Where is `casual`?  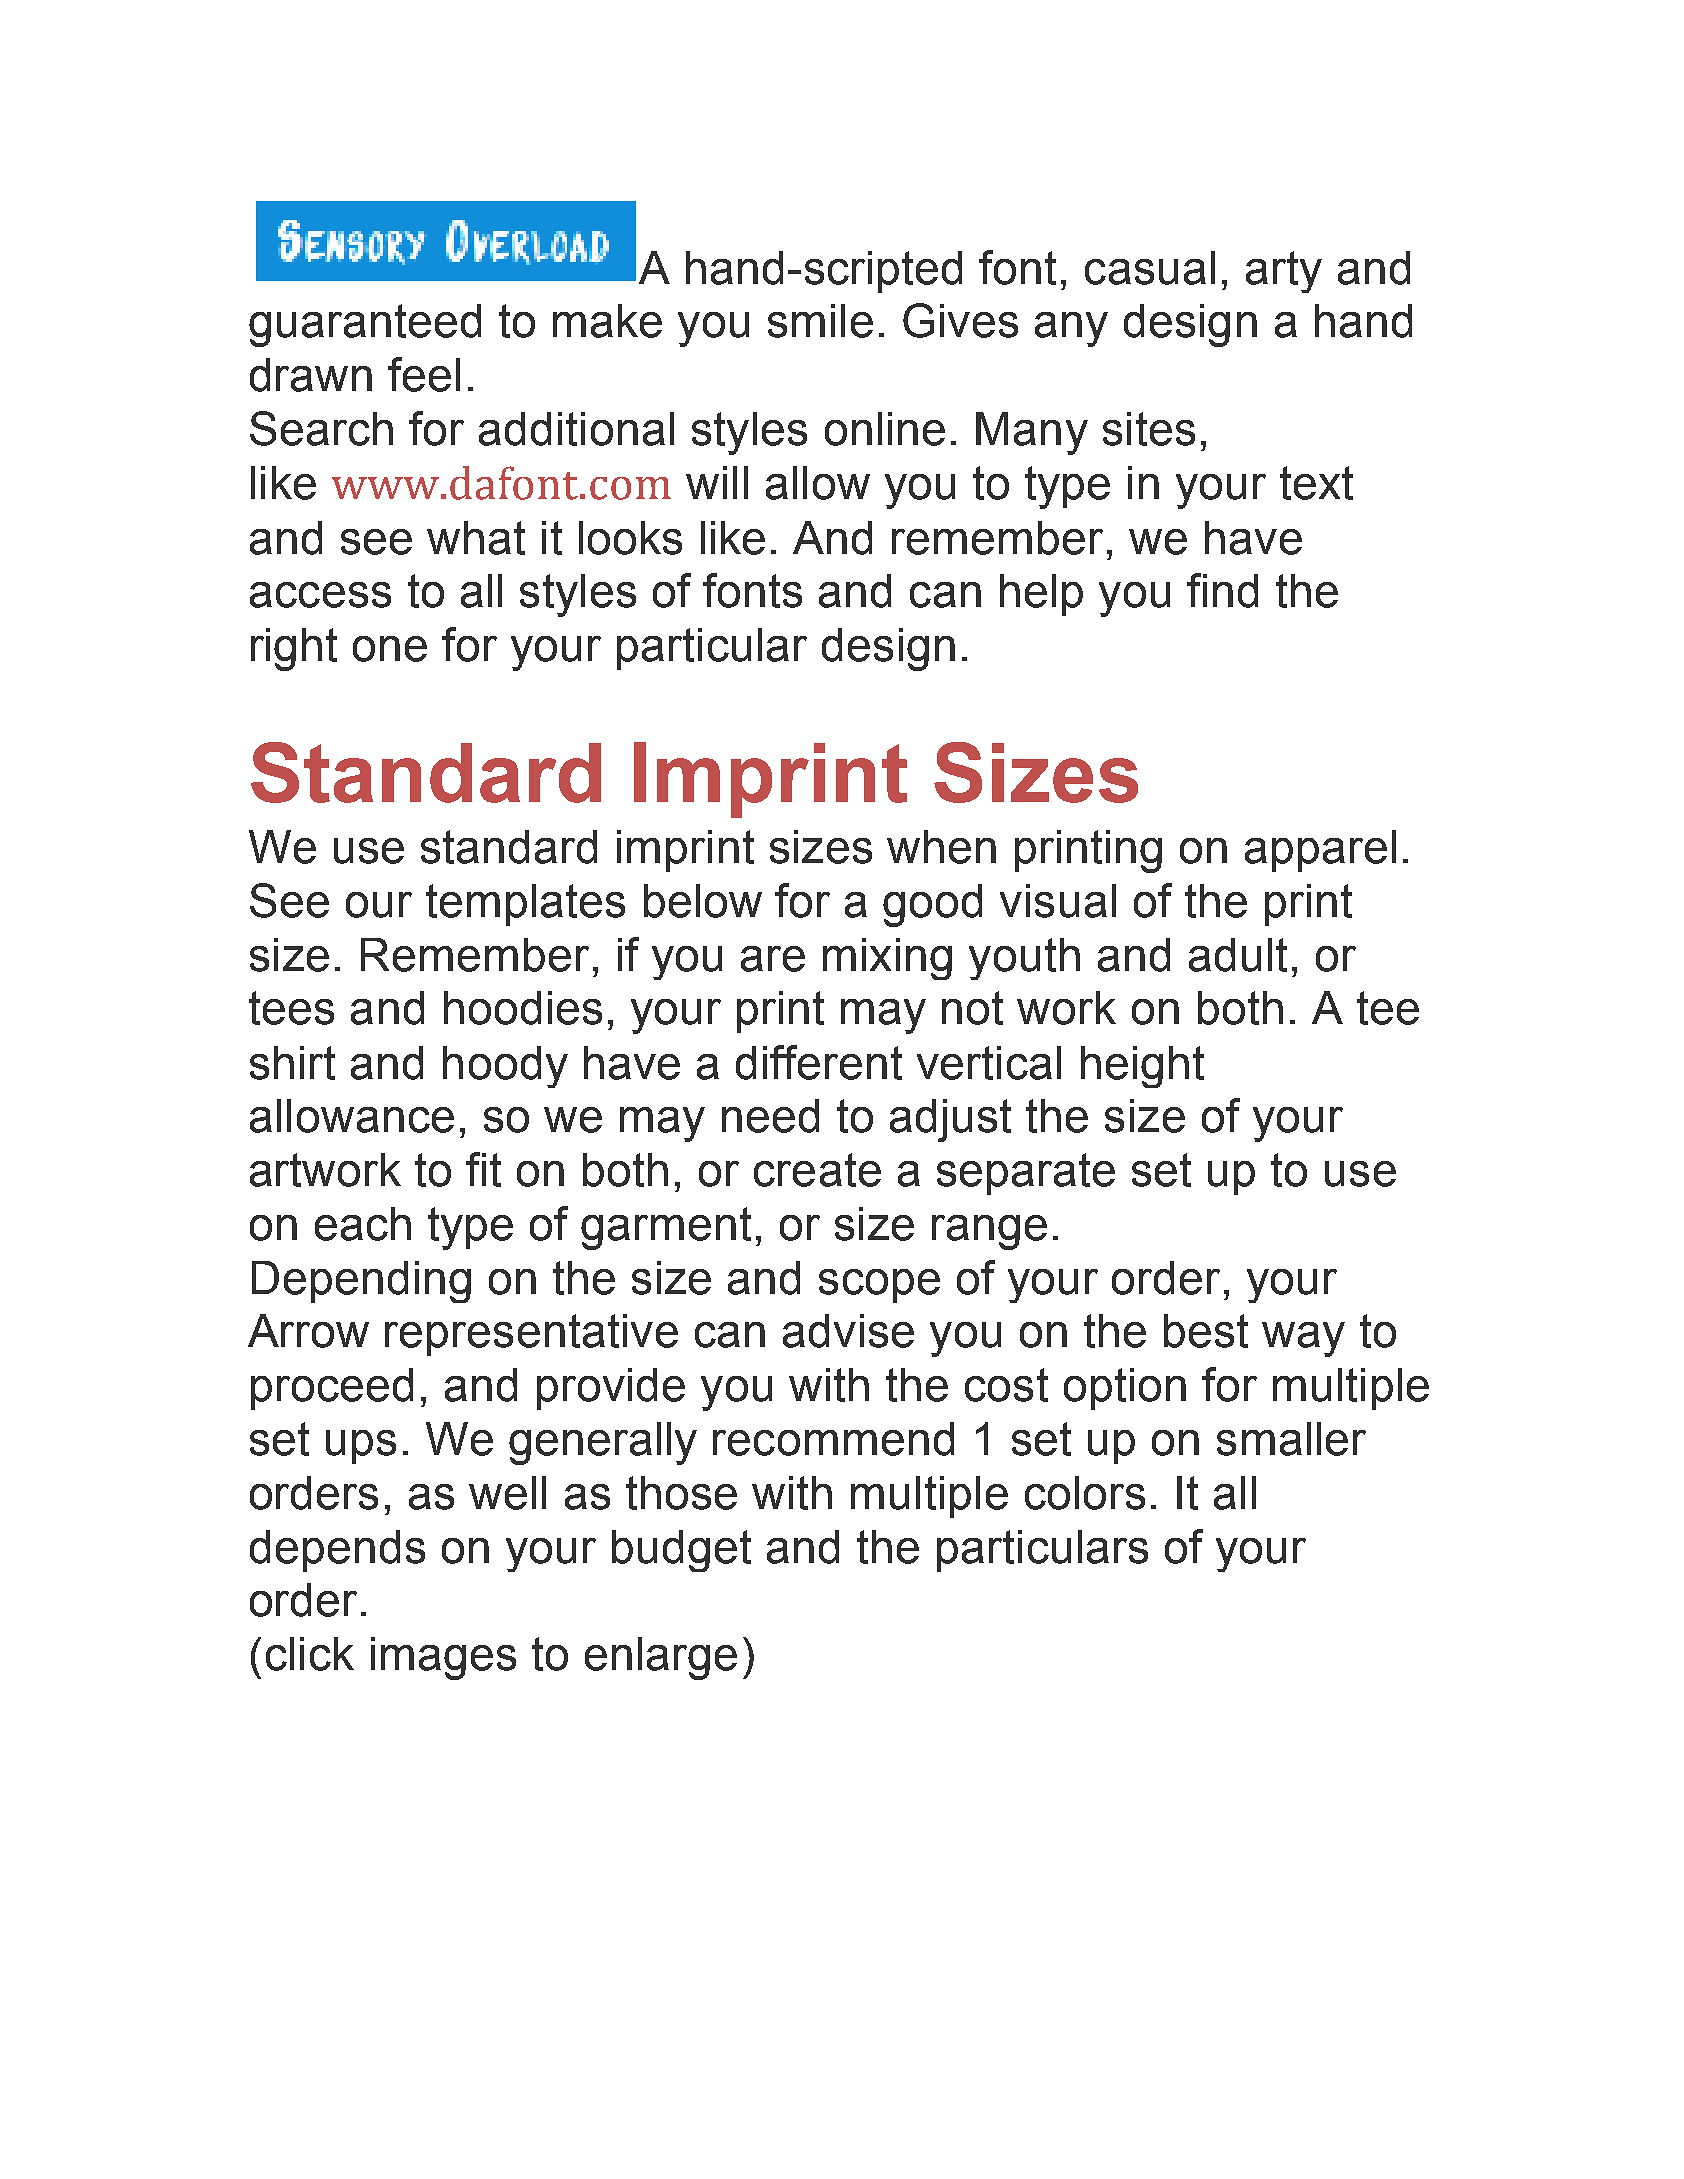 casual is located at coordinates (1150, 268).
